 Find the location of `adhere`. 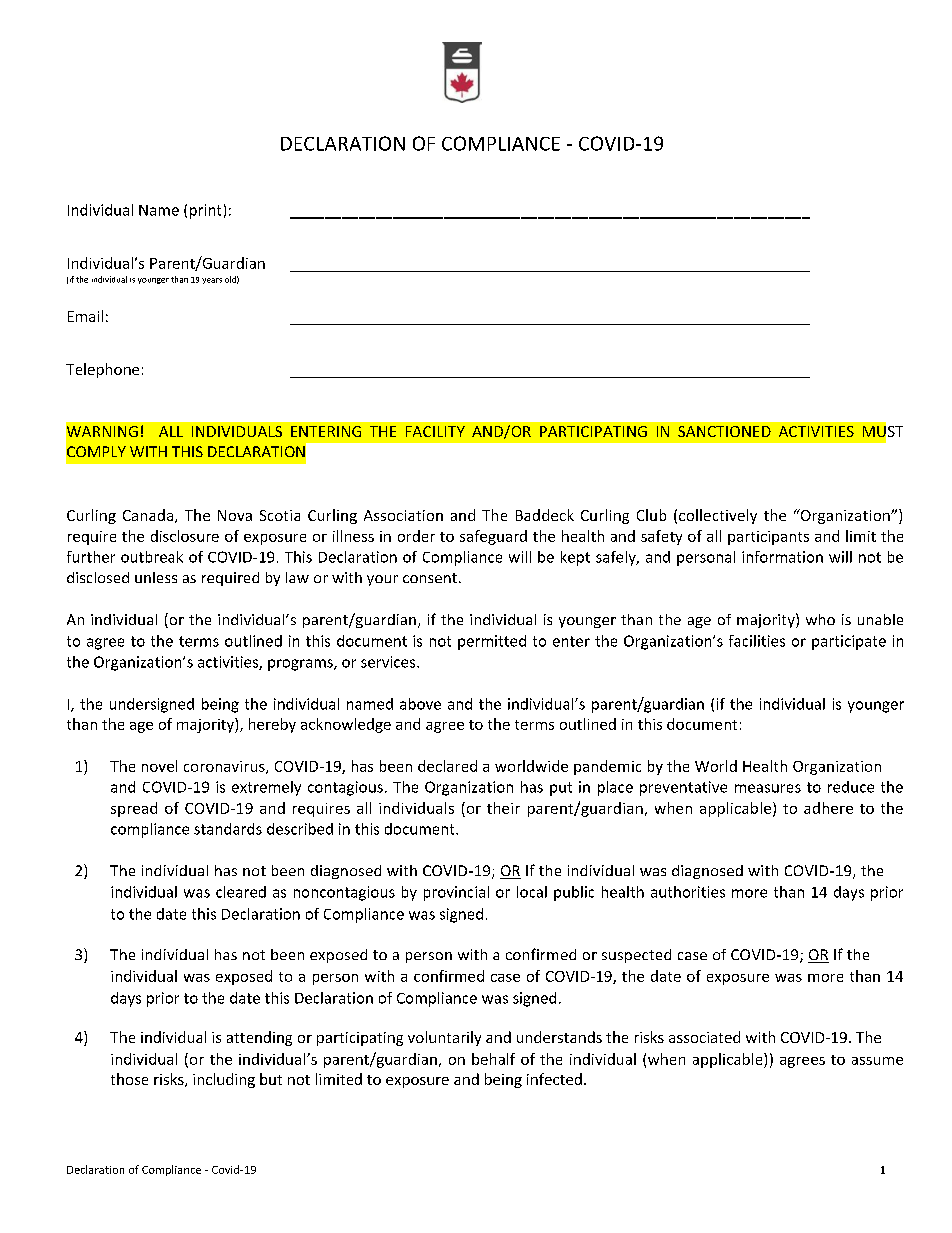

adhere is located at coordinates (828, 808).
